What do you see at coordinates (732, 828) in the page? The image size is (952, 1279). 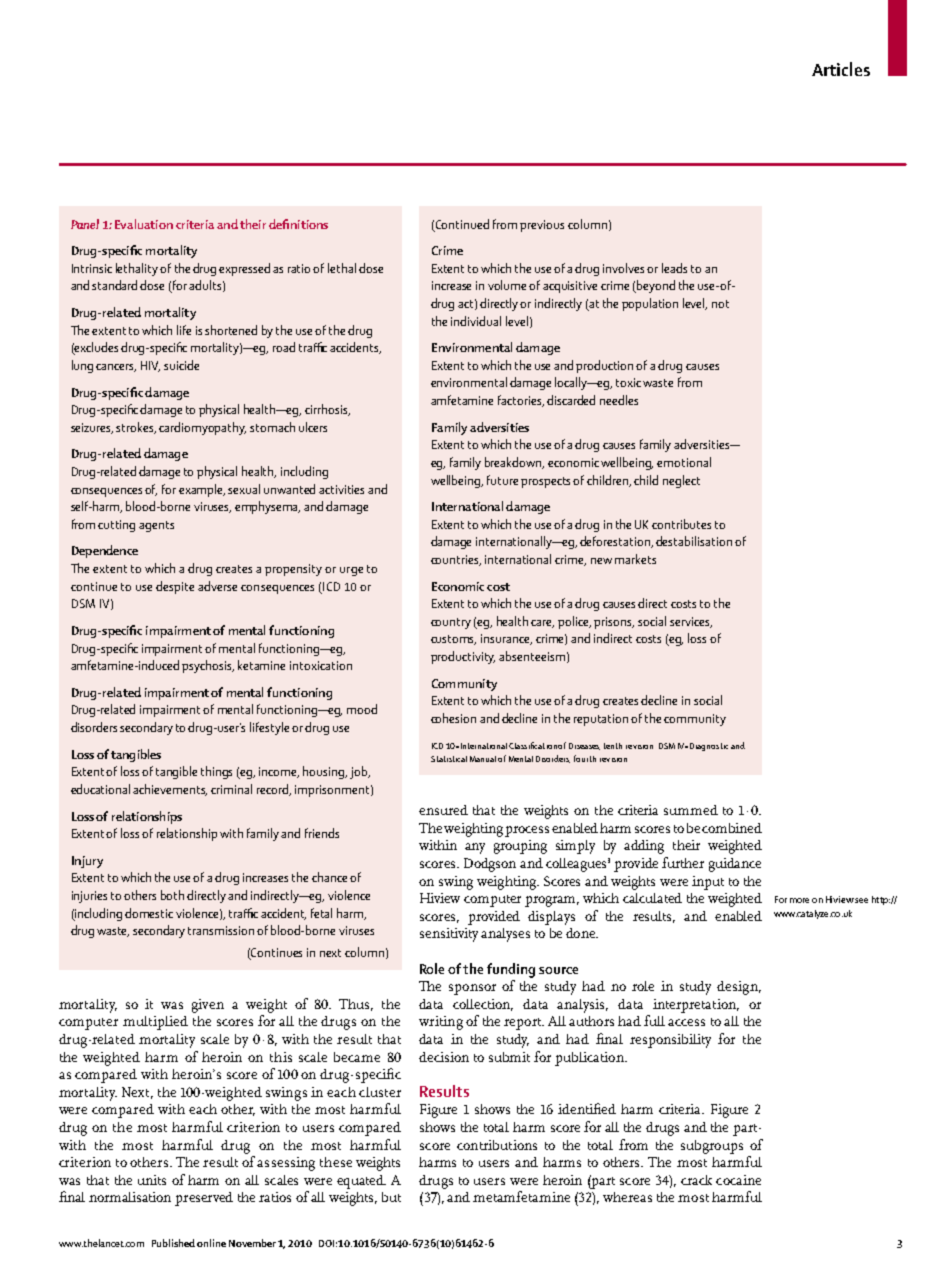 I see `combined` at bounding box center [732, 828].
